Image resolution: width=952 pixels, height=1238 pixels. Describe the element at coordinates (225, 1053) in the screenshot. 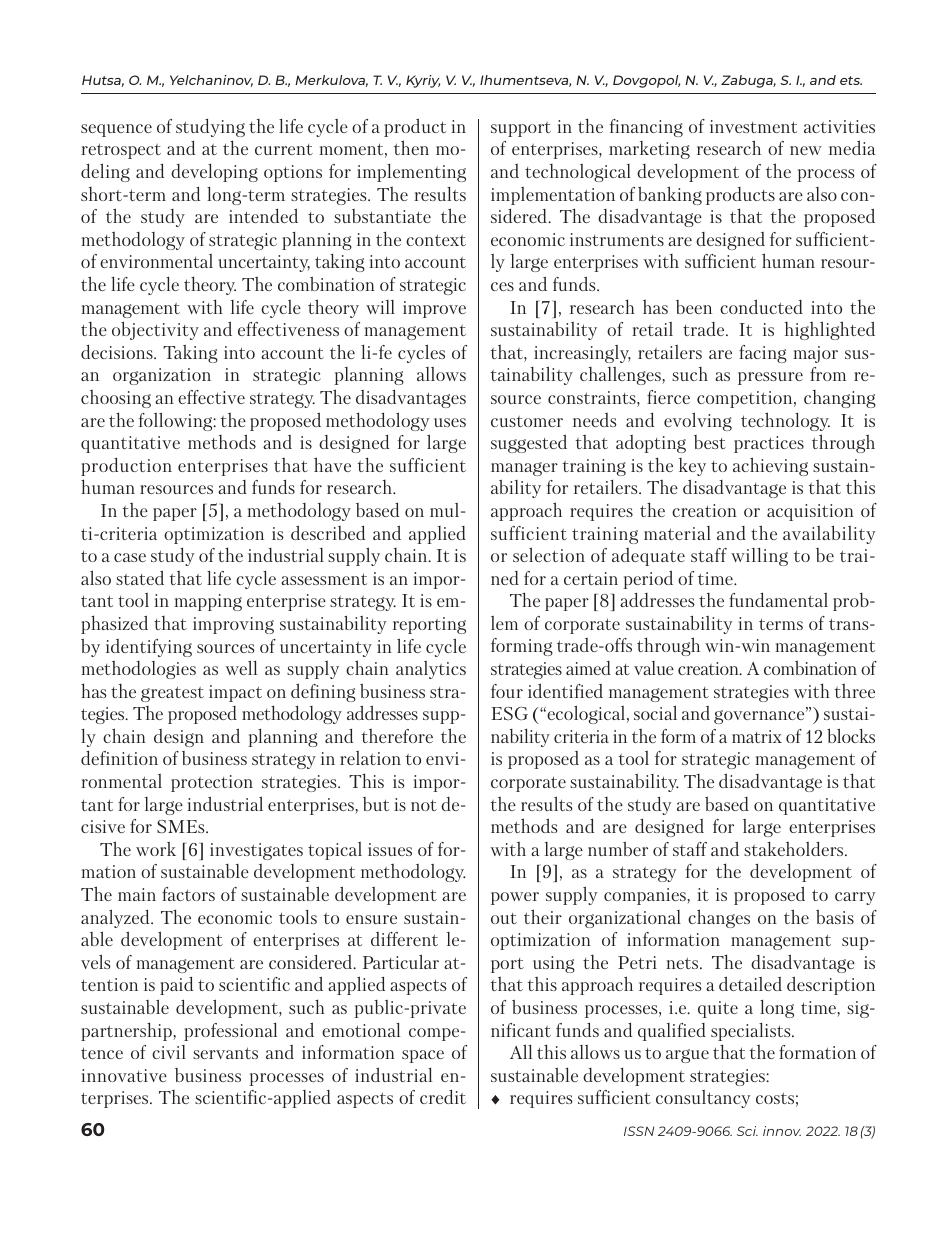

I see `servants` at that location.
